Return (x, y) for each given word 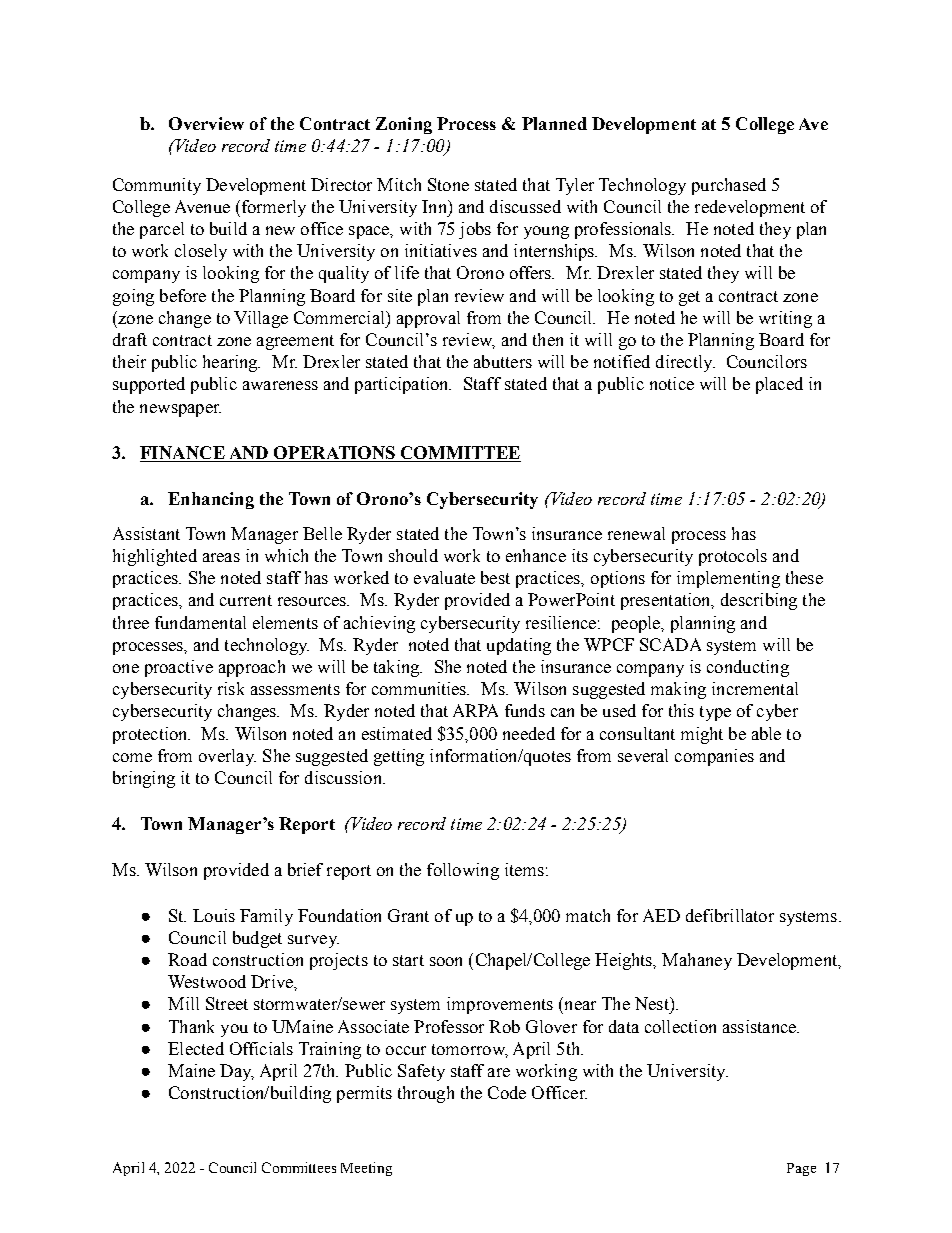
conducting (748, 668)
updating (519, 646)
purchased (729, 186)
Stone (448, 184)
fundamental (200, 622)
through (426, 1094)
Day (237, 1072)
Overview (206, 123)
